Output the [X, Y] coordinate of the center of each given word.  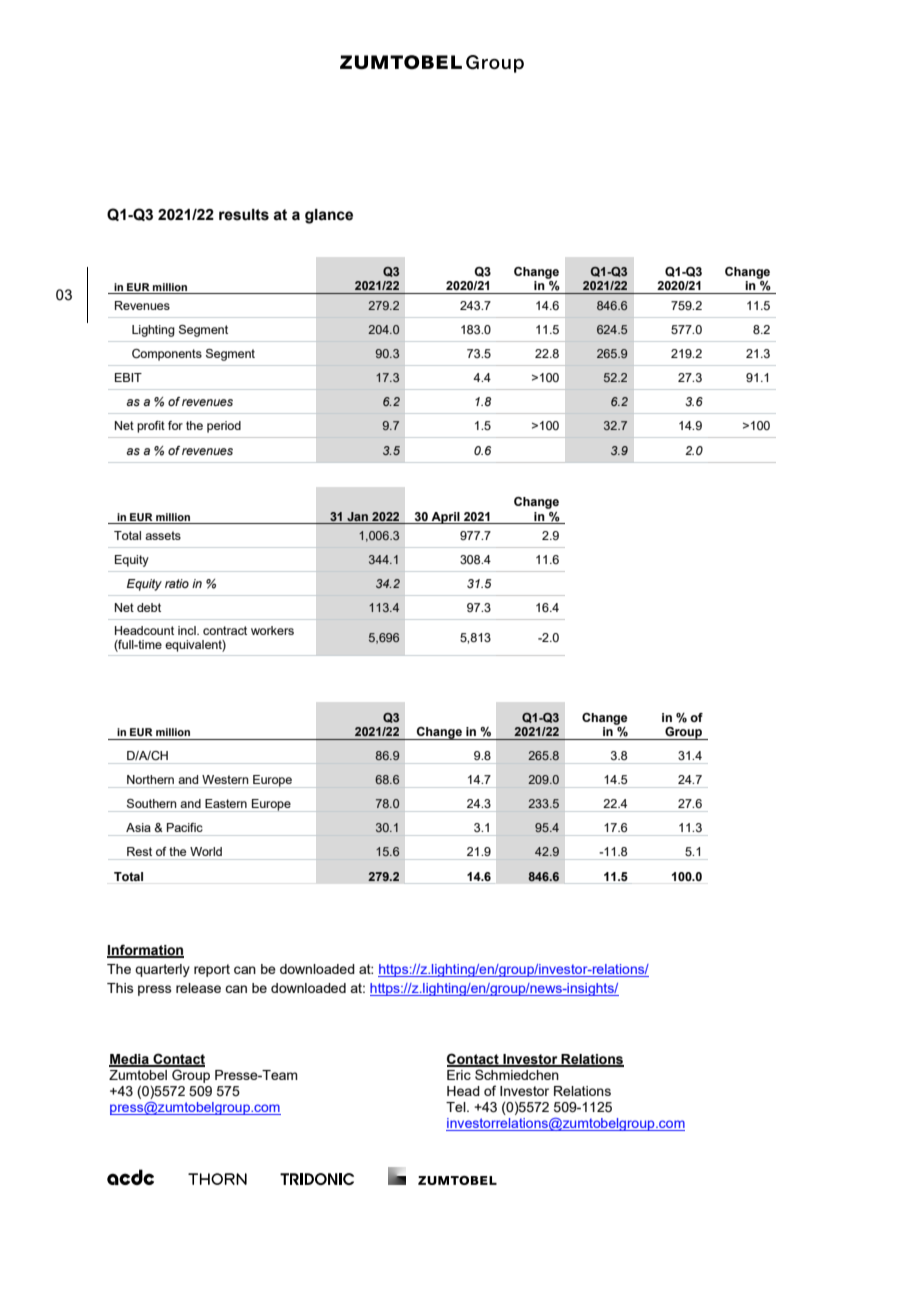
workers [272, 630]
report [212, 970]
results [244, 215]
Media [130, 1060]
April [445, 518]
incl [188, 630]
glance [329, 216]
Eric [459, 1075]
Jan [357, 516]
